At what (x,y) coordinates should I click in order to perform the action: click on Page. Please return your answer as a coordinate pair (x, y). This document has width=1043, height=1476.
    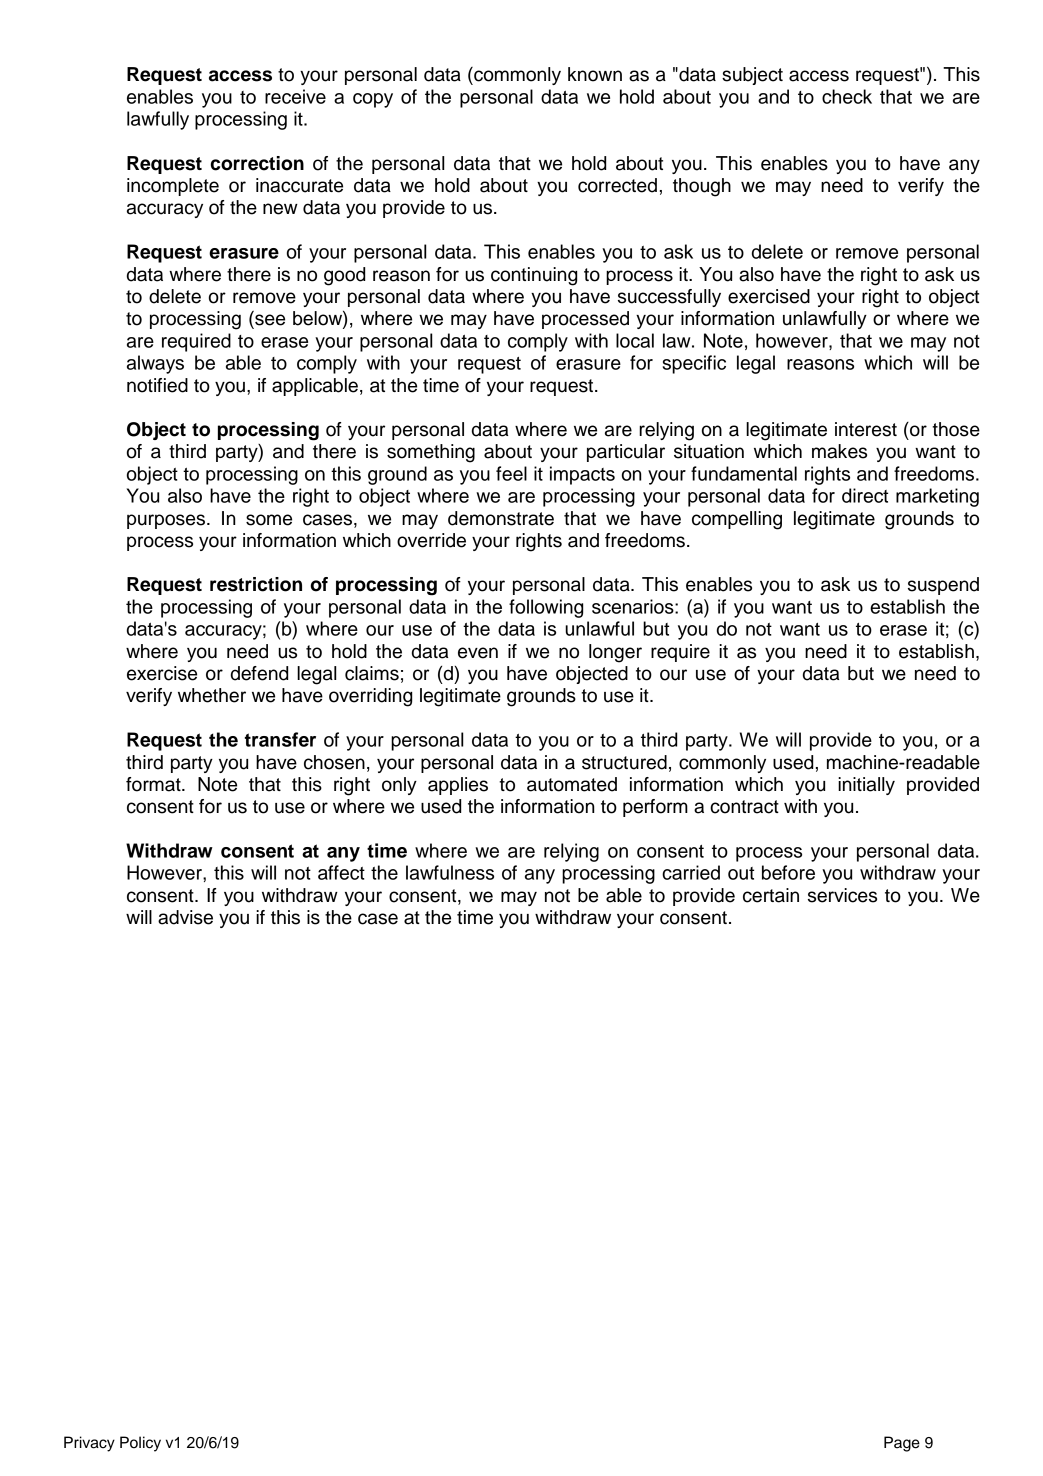
    Looking at the image, I should click on (902, 1444).
